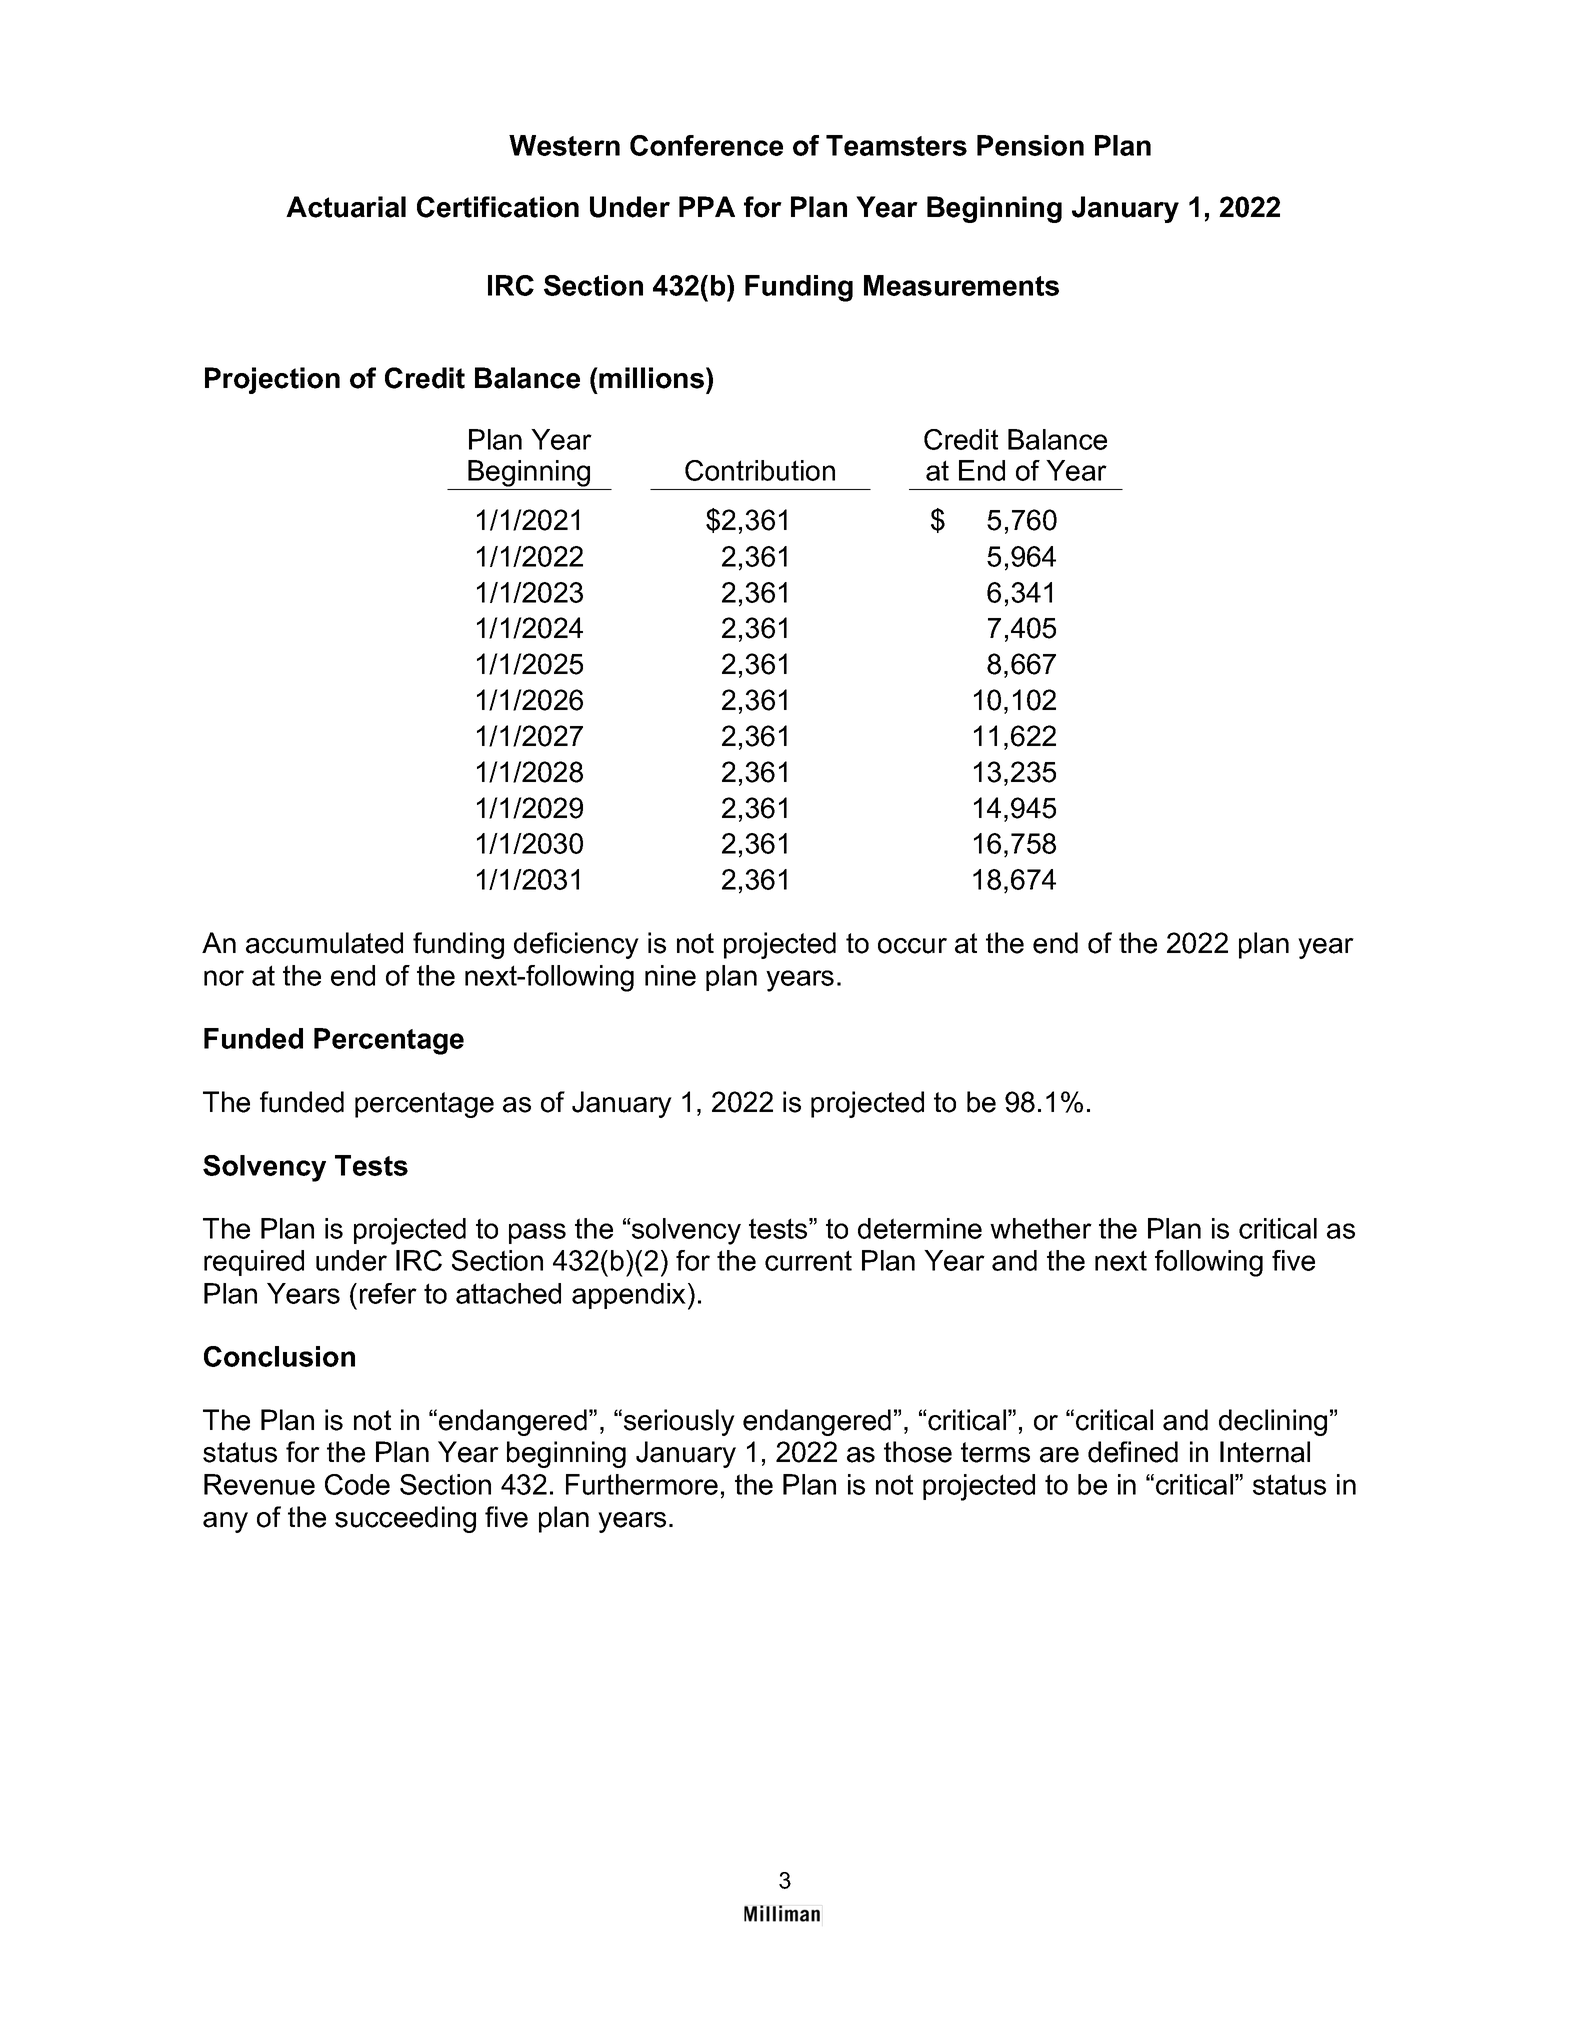  I want to click on nine, so click(670, 975).
